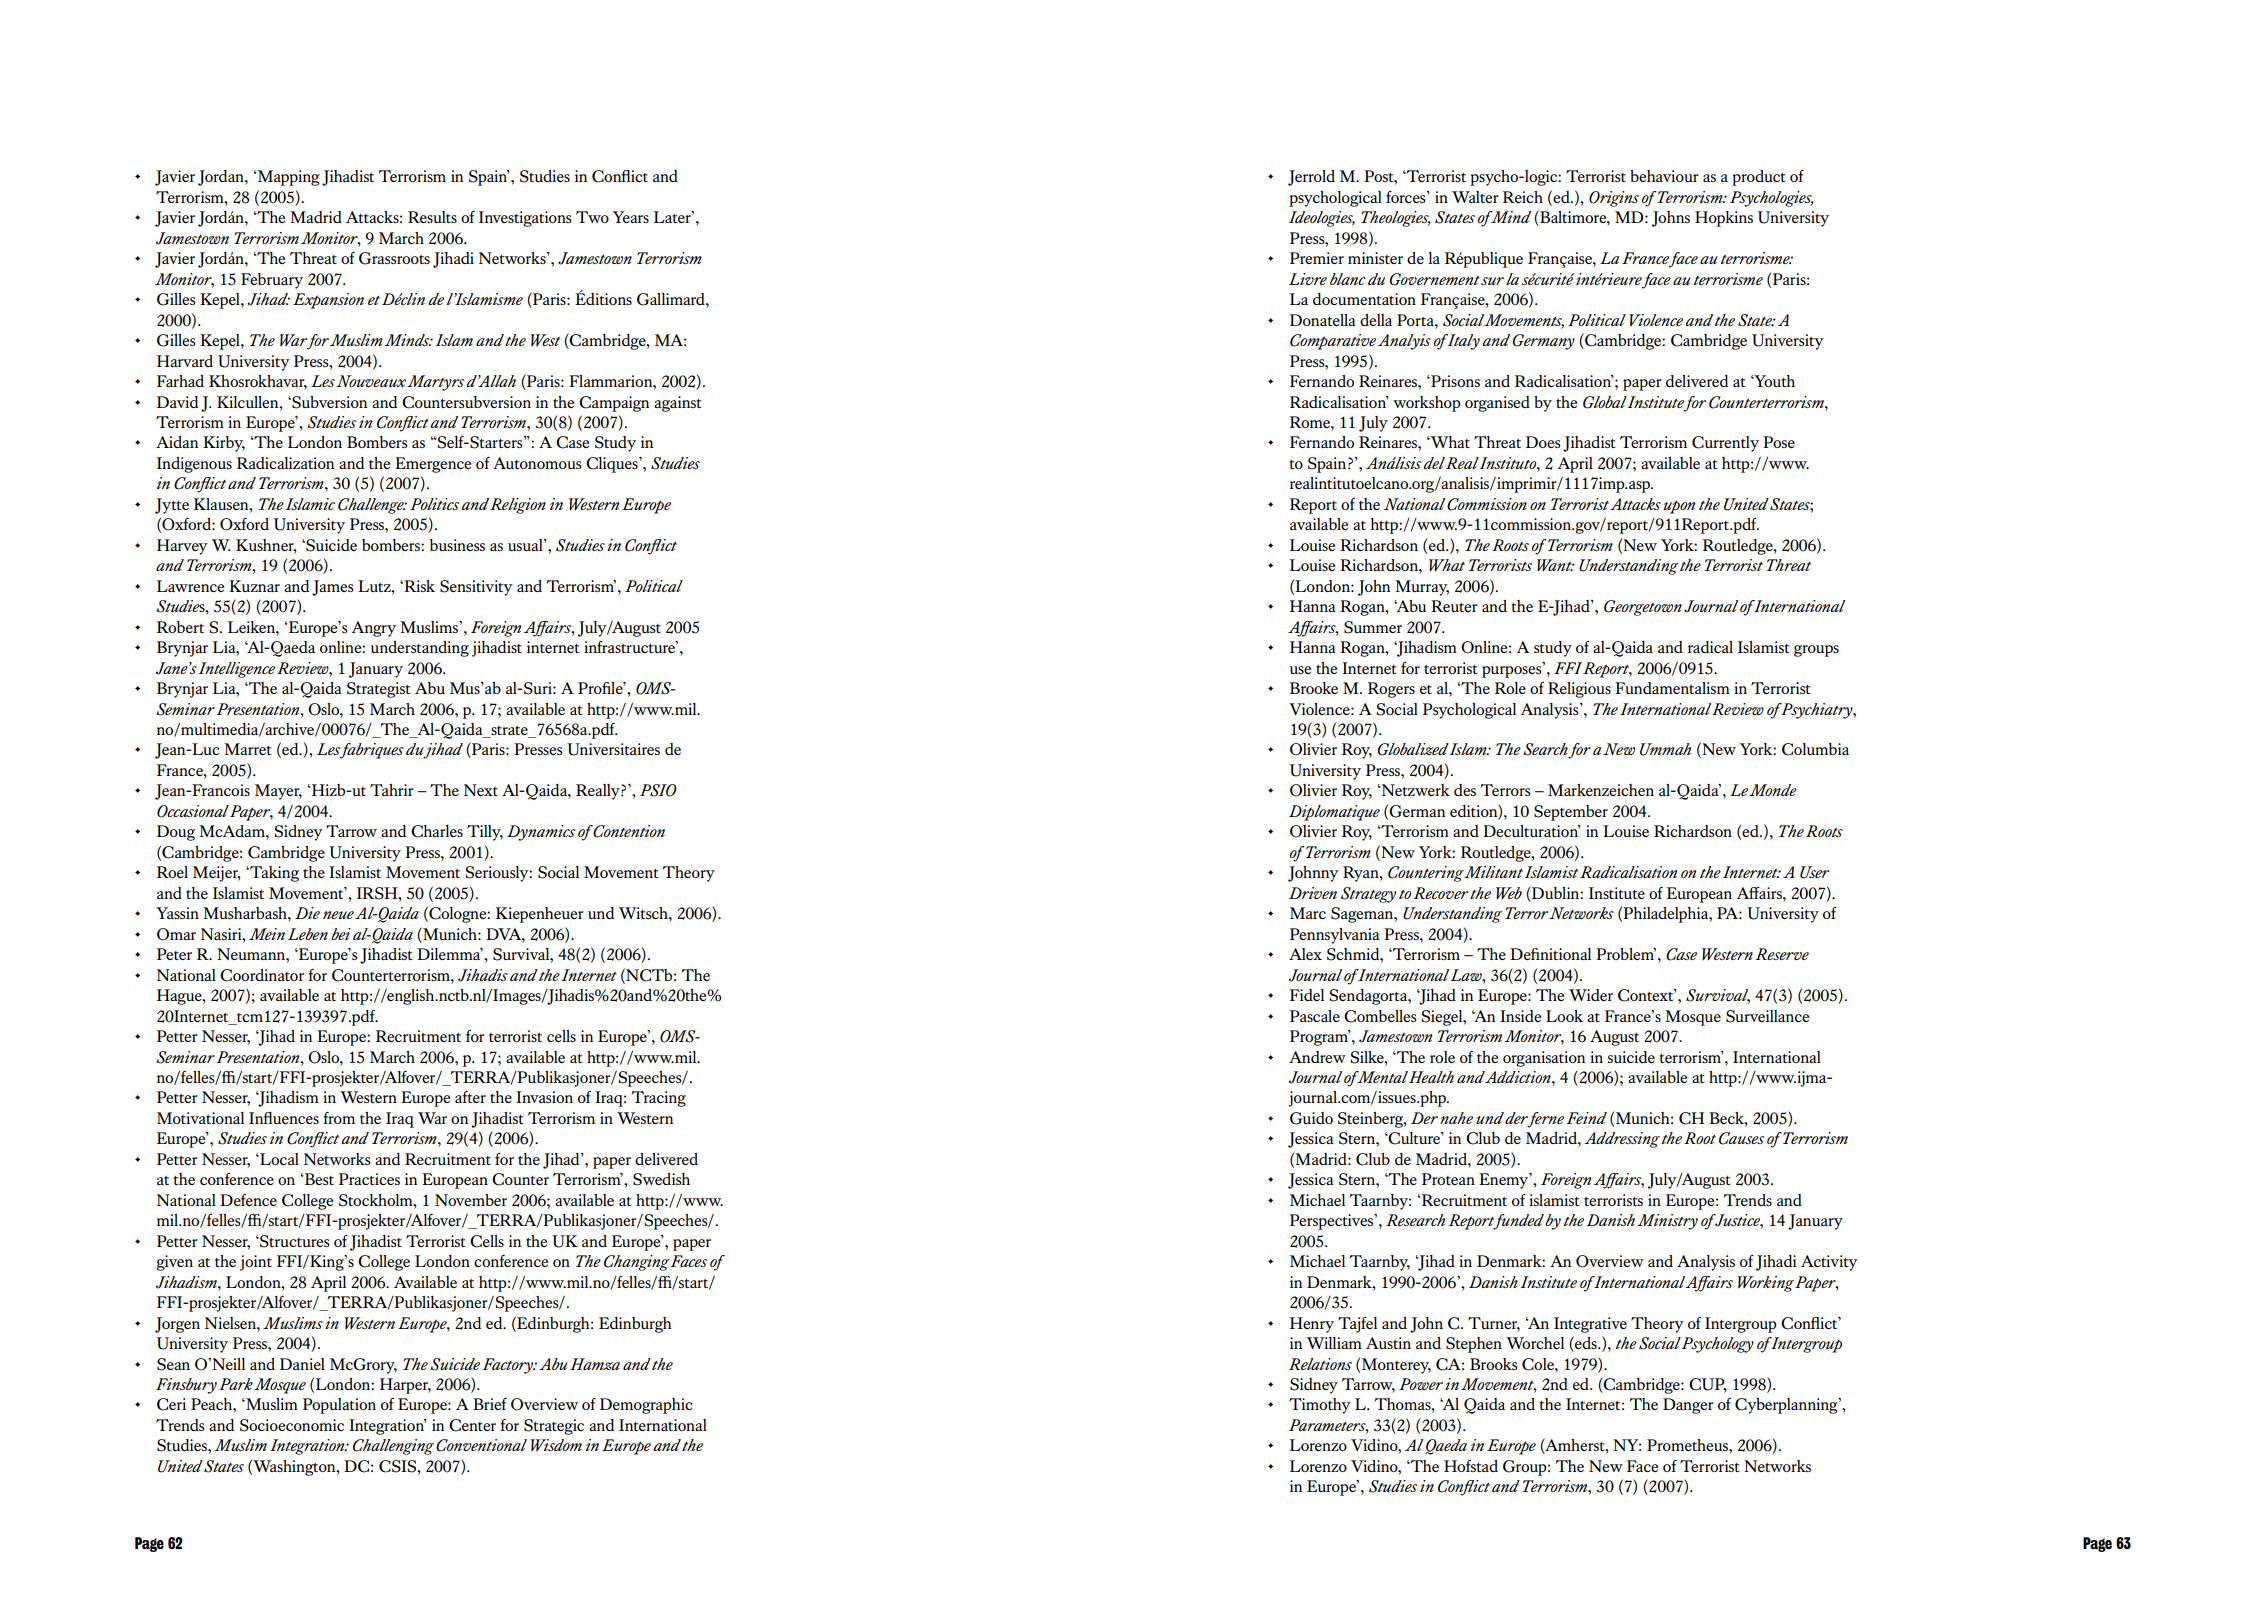  I want to click on Wider, so click(1591, 995).
